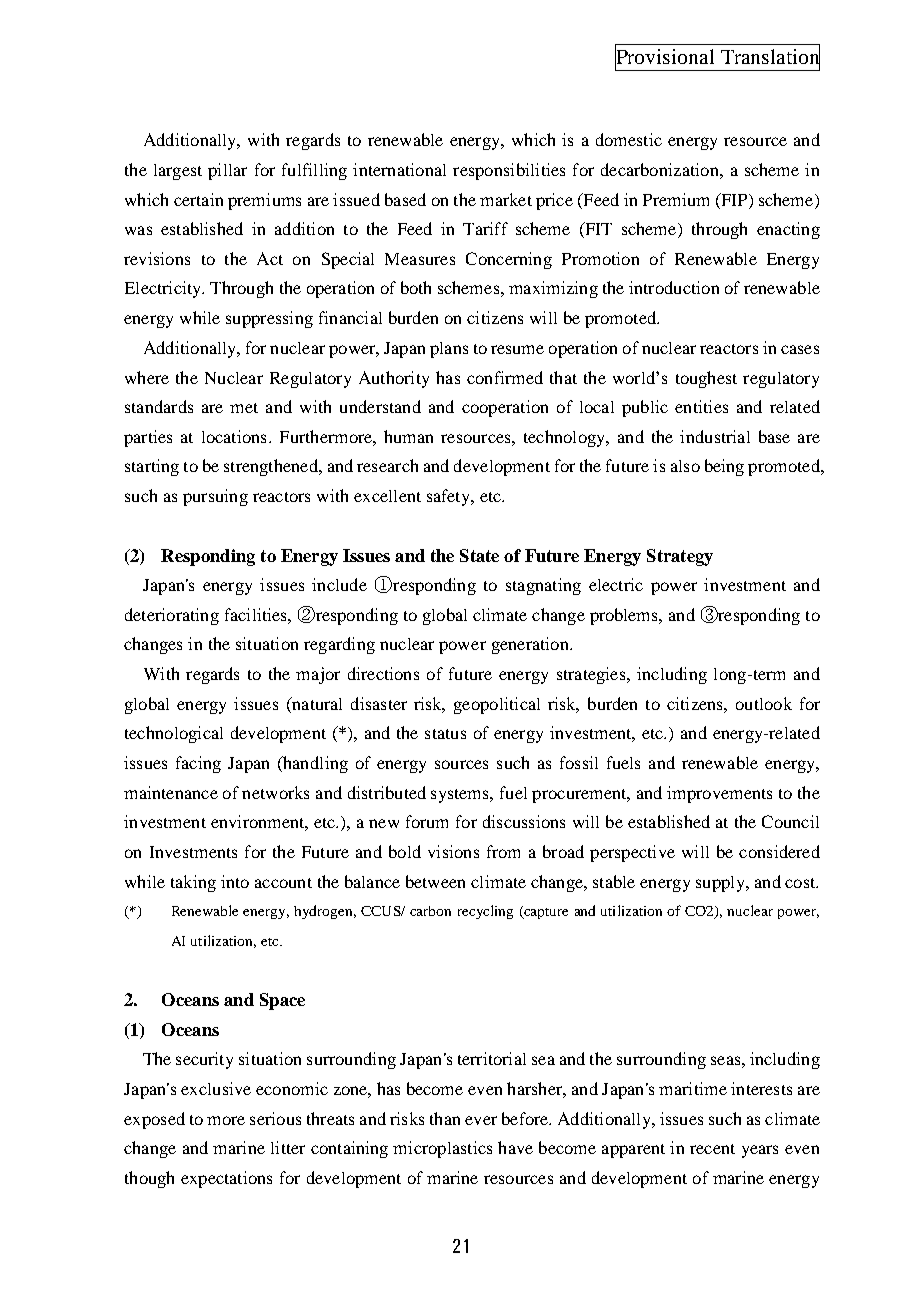  Describe the element at coordinates (715, 436) in the screenshot. I see `industrial` at that location.
